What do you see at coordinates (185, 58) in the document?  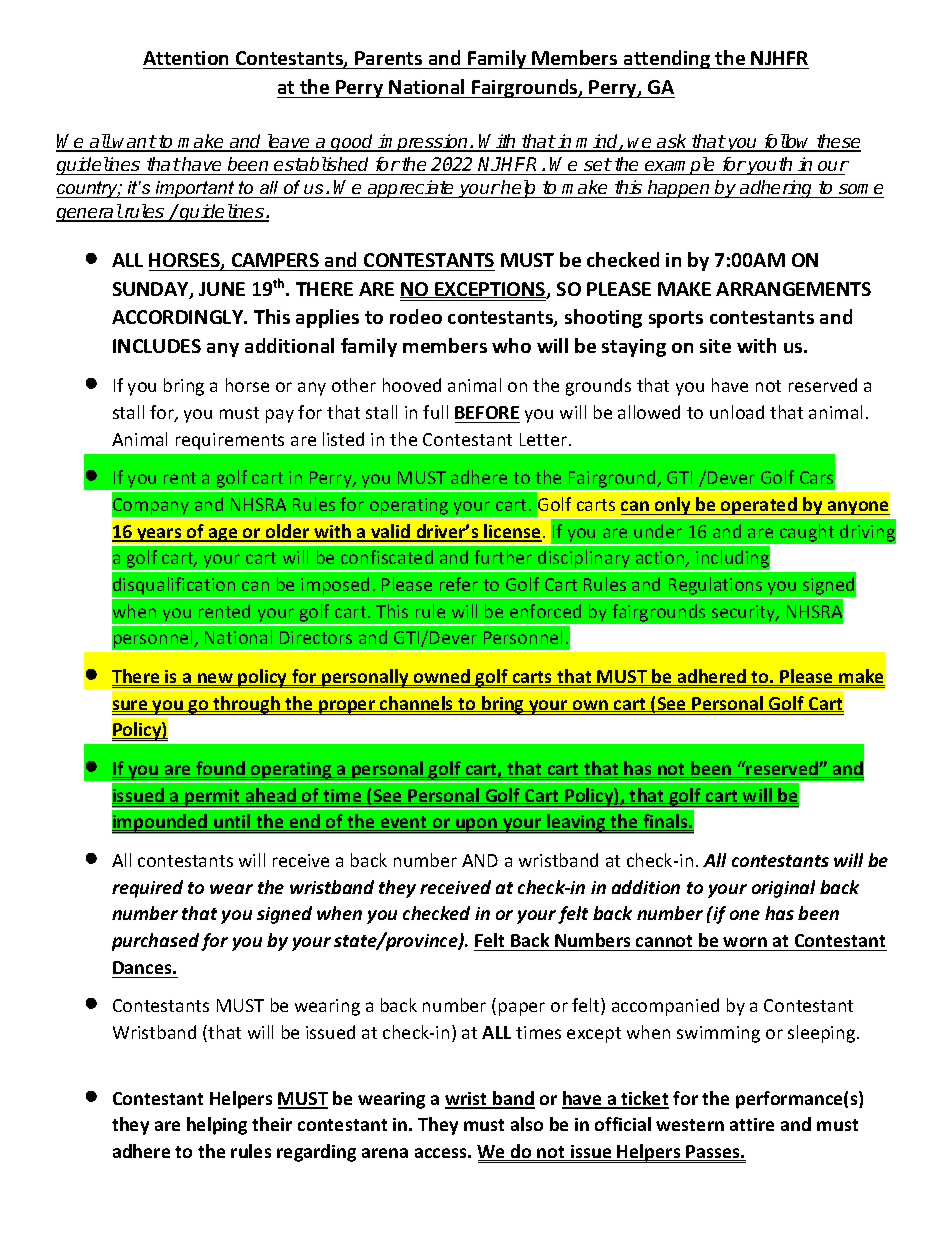 I see `Attention` at bounding box center [185, 58].
